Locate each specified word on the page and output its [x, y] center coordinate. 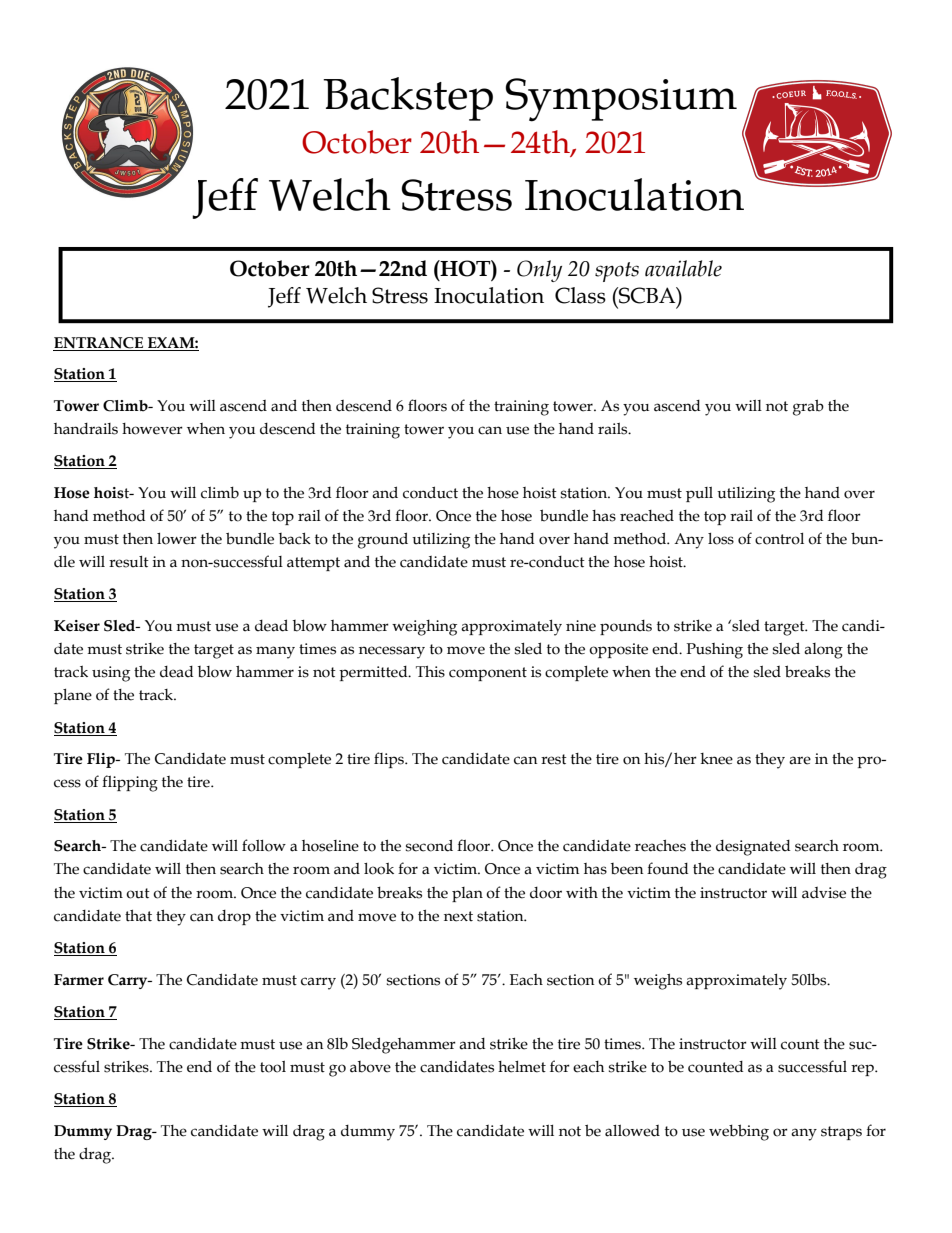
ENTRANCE [98, 343]
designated [753, 848]
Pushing [715, 651]
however [152, 429]
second [429, 845]
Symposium [621, 100]
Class [580, 295]
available [683, 268]
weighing [424, 628]
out [138, 893]
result [129, 562]
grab [808, 407]
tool [273, 1067]
